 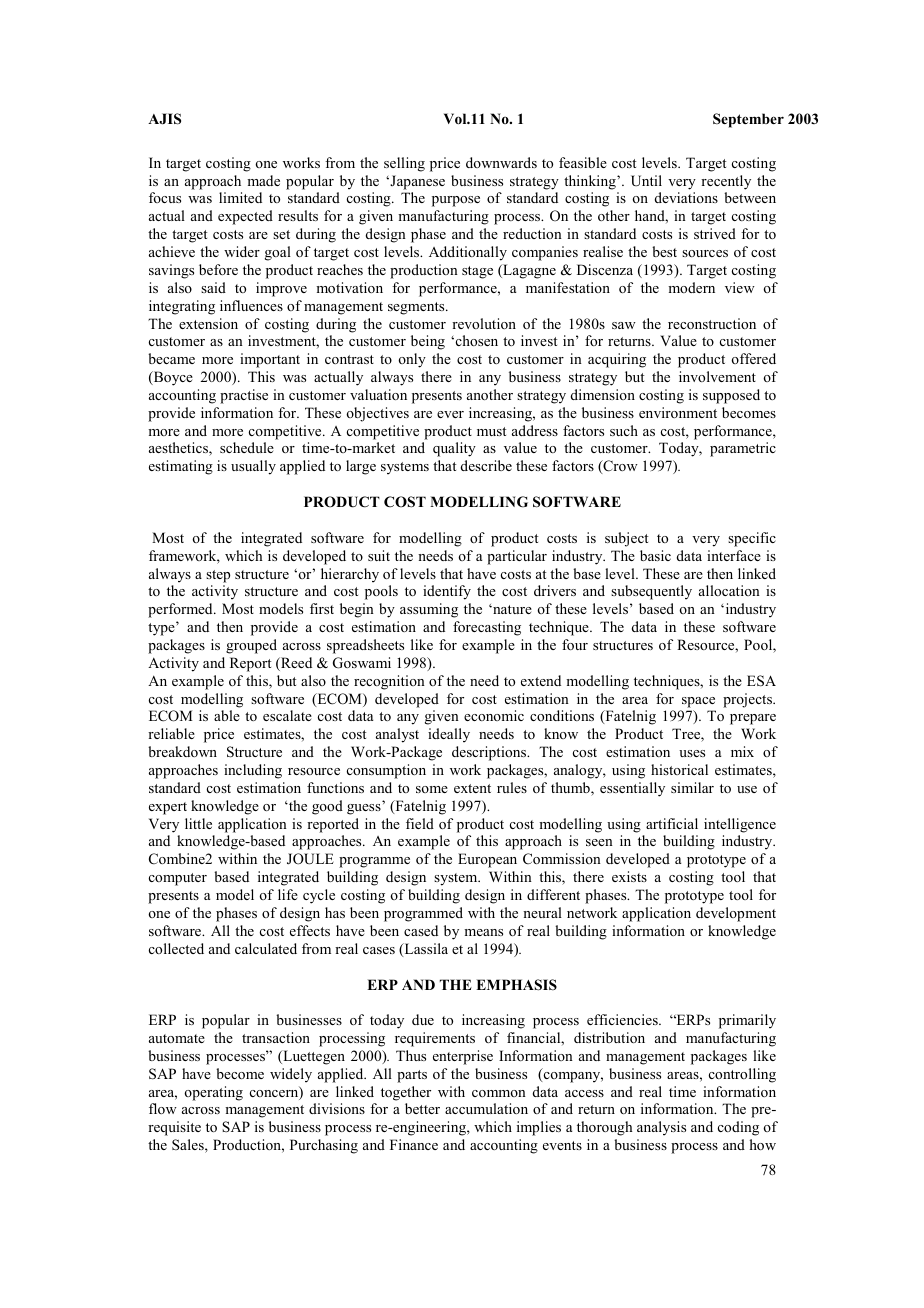 What do you see at coordinates (251, 646) in the document?
I see `grouped` at bounding box center [251, 646].
